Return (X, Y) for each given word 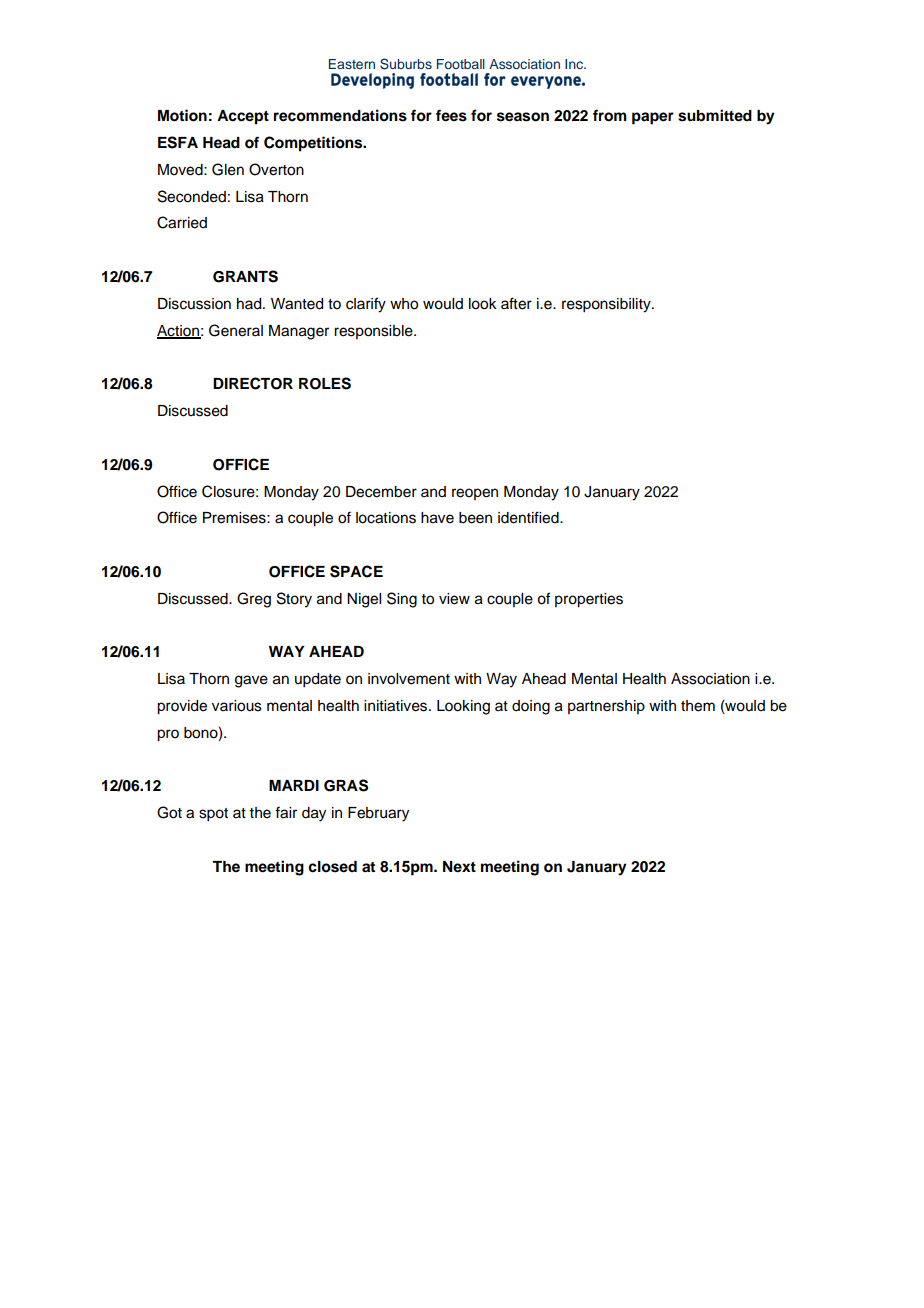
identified (529, 517)
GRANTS (245, 276)
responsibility (607, 305)
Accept (243, 117)
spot (213, 815)
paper (653, 118)
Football (461, 64)
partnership (606, 707)
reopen (475, 494)
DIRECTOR (253, 383)
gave (251, 681)
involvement (409, 679)
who (404, 304)
